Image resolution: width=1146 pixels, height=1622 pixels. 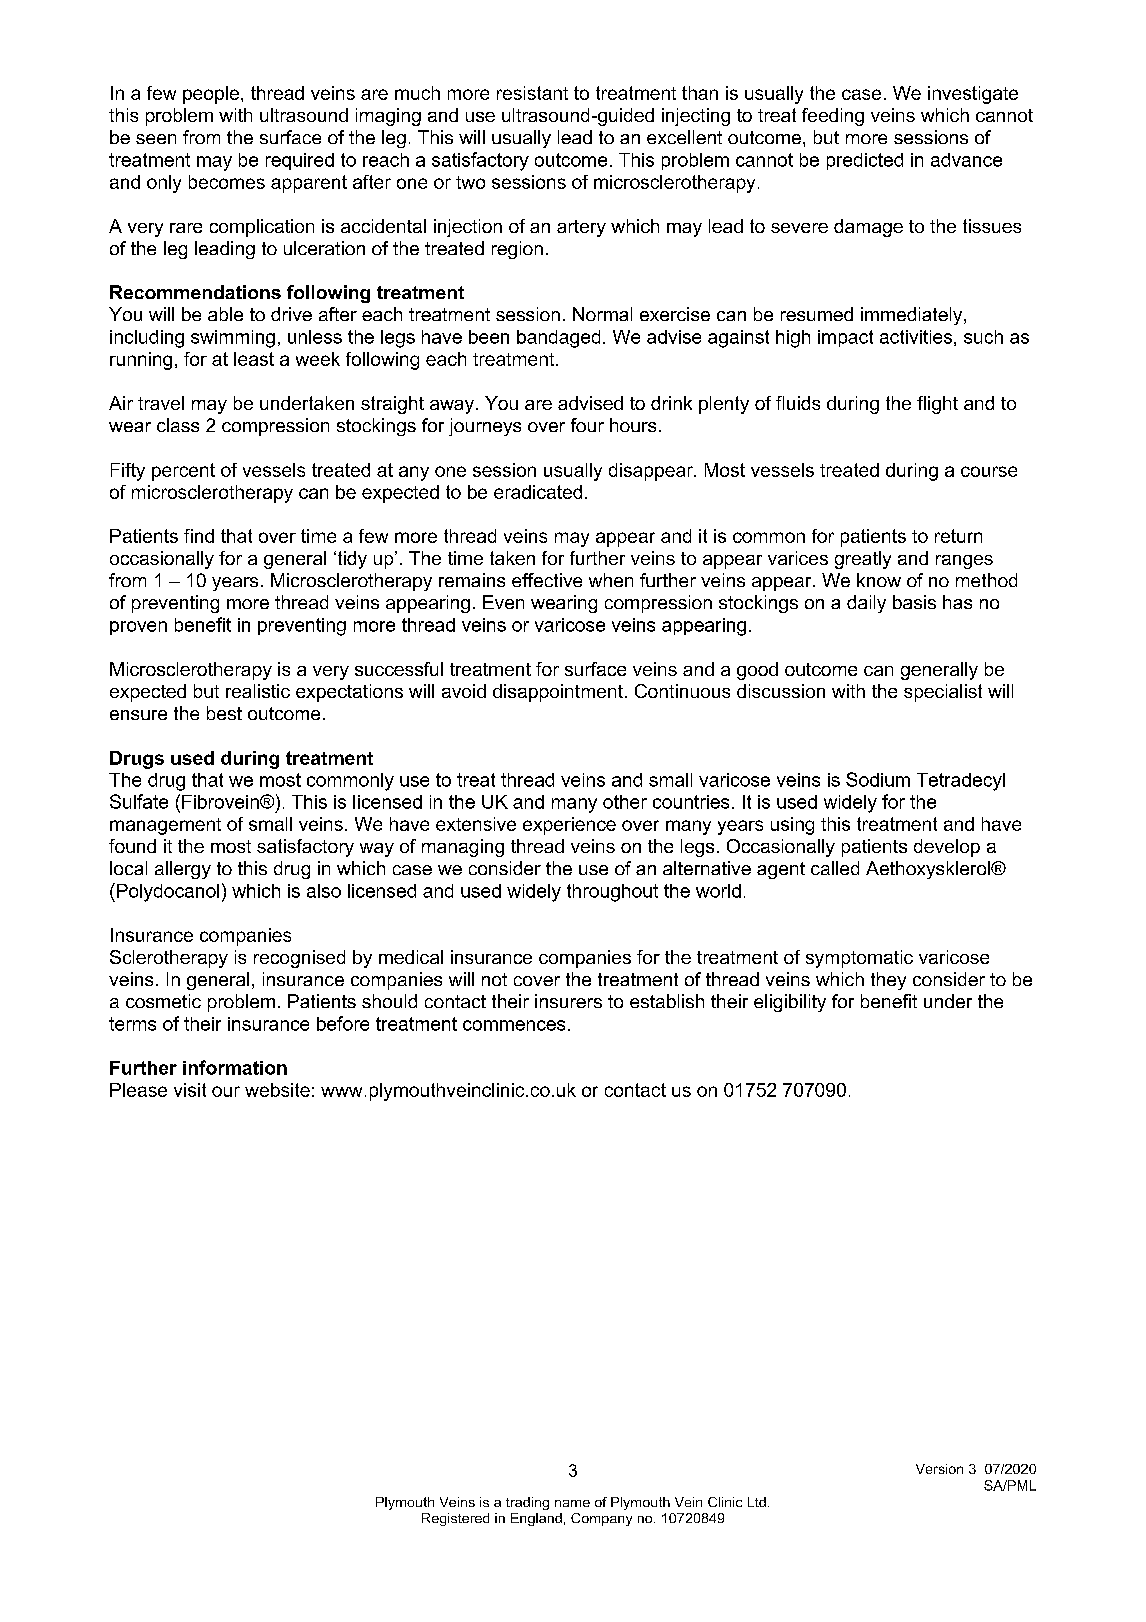 What do you see at coordinates (879, 580) in the screenshot?
I see `know` at bounding box center [879, 580].
